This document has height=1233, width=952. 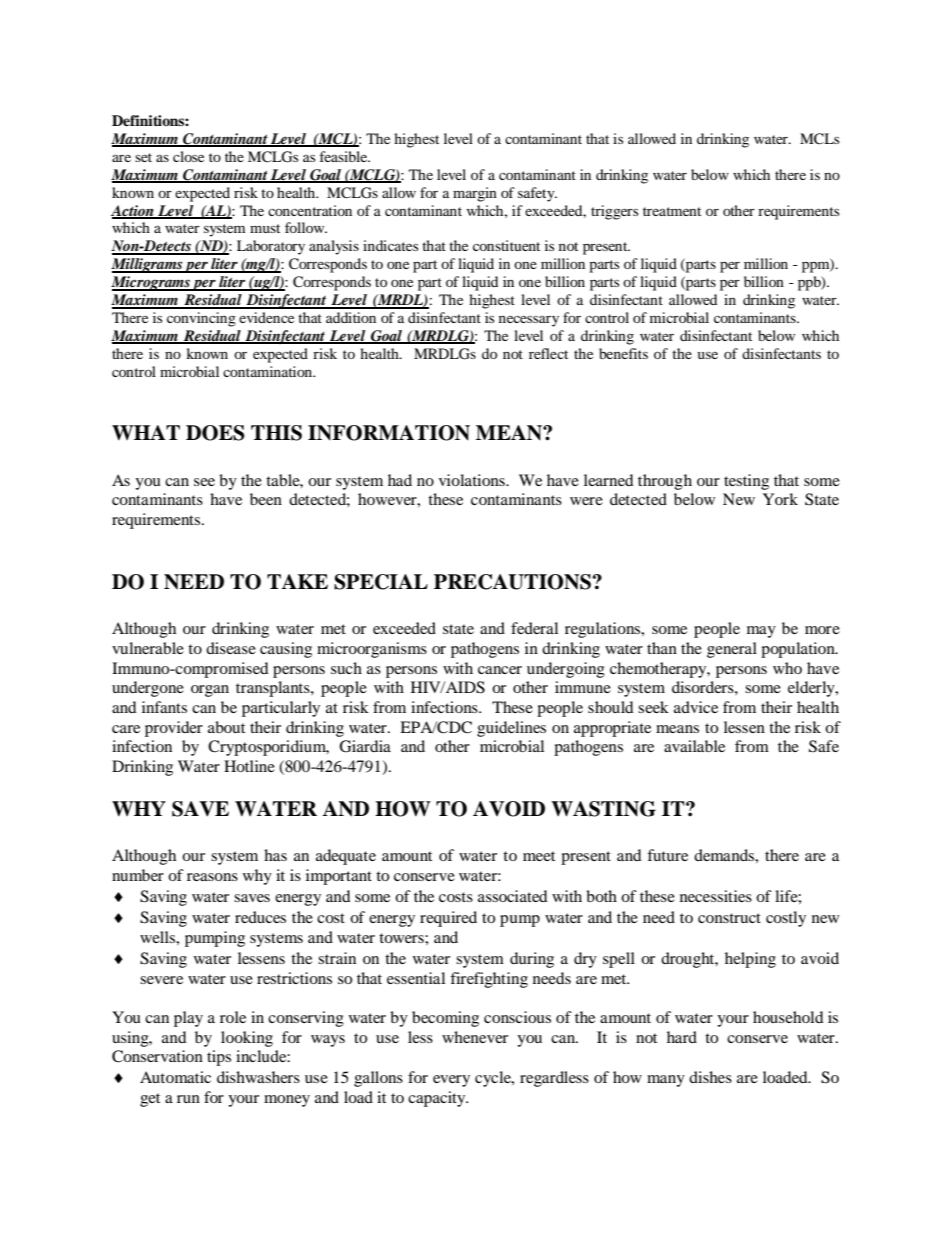 I want to click on treatment, so click(x=672, y=211).
